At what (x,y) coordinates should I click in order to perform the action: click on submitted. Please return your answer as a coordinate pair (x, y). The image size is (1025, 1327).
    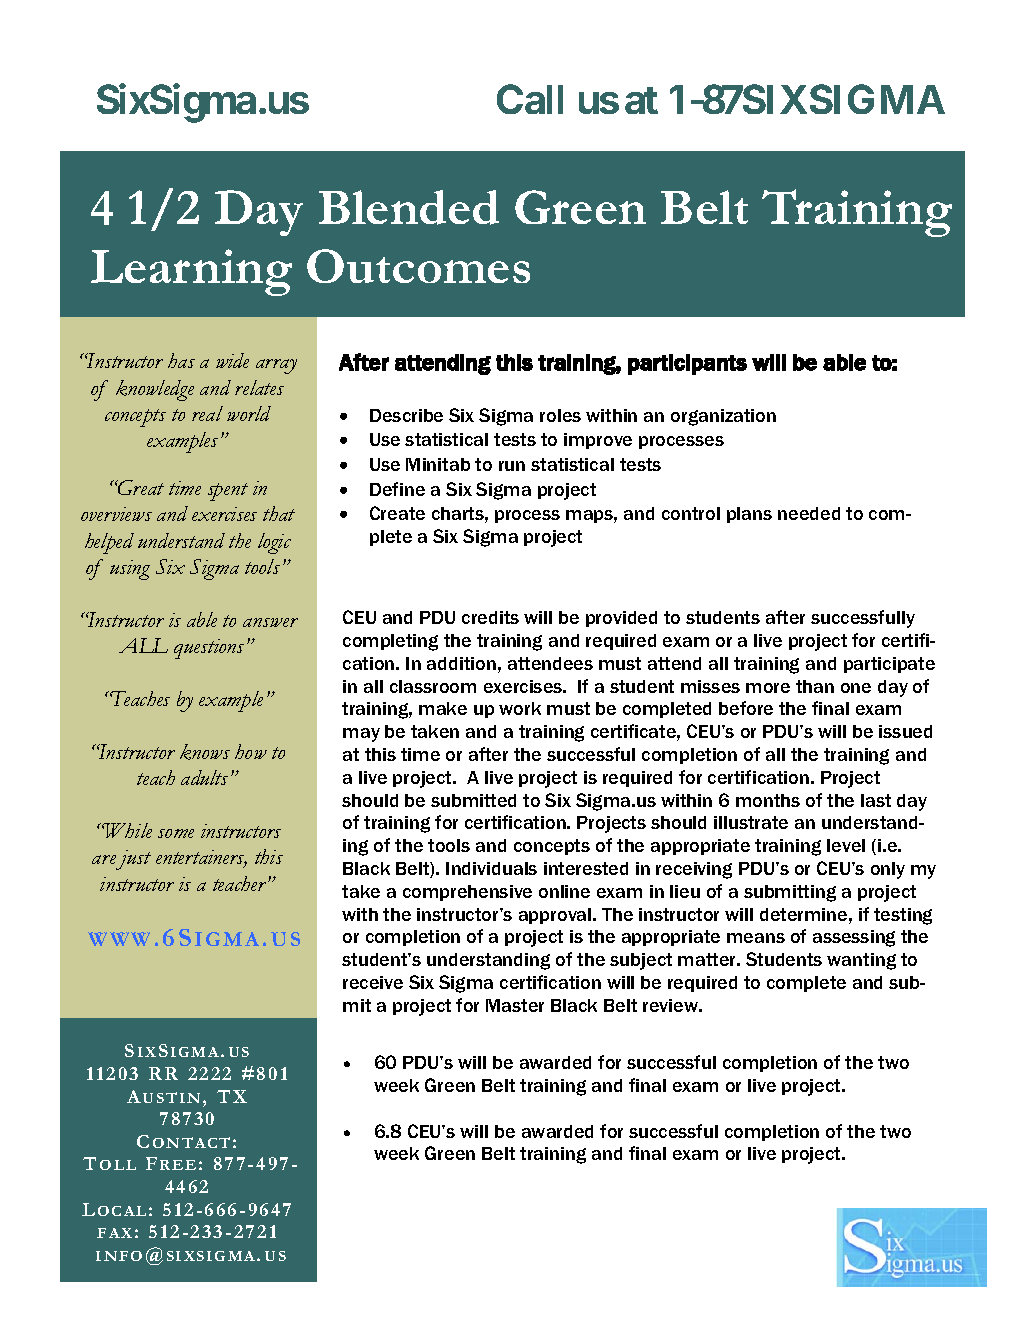
    Looking at the image, I should click on (473, 800).
